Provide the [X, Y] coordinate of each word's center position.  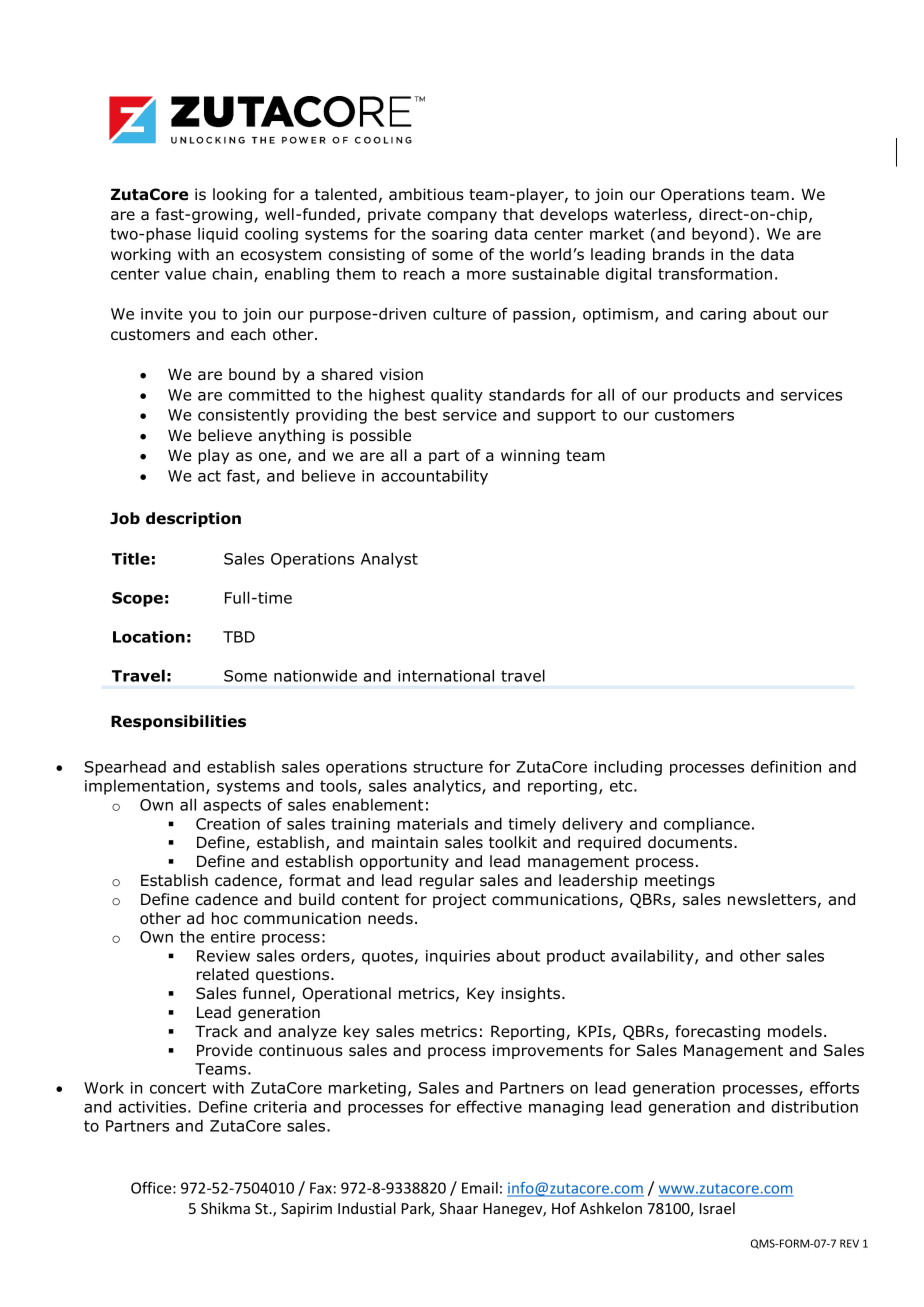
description [193, 519]
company [462, 217]
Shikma [225, 1208]
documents [691, 842]
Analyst [389, 560]
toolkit [513, 842]
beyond [719, 235]
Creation [228, 824]
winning [530, 456]
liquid [218, 235]
